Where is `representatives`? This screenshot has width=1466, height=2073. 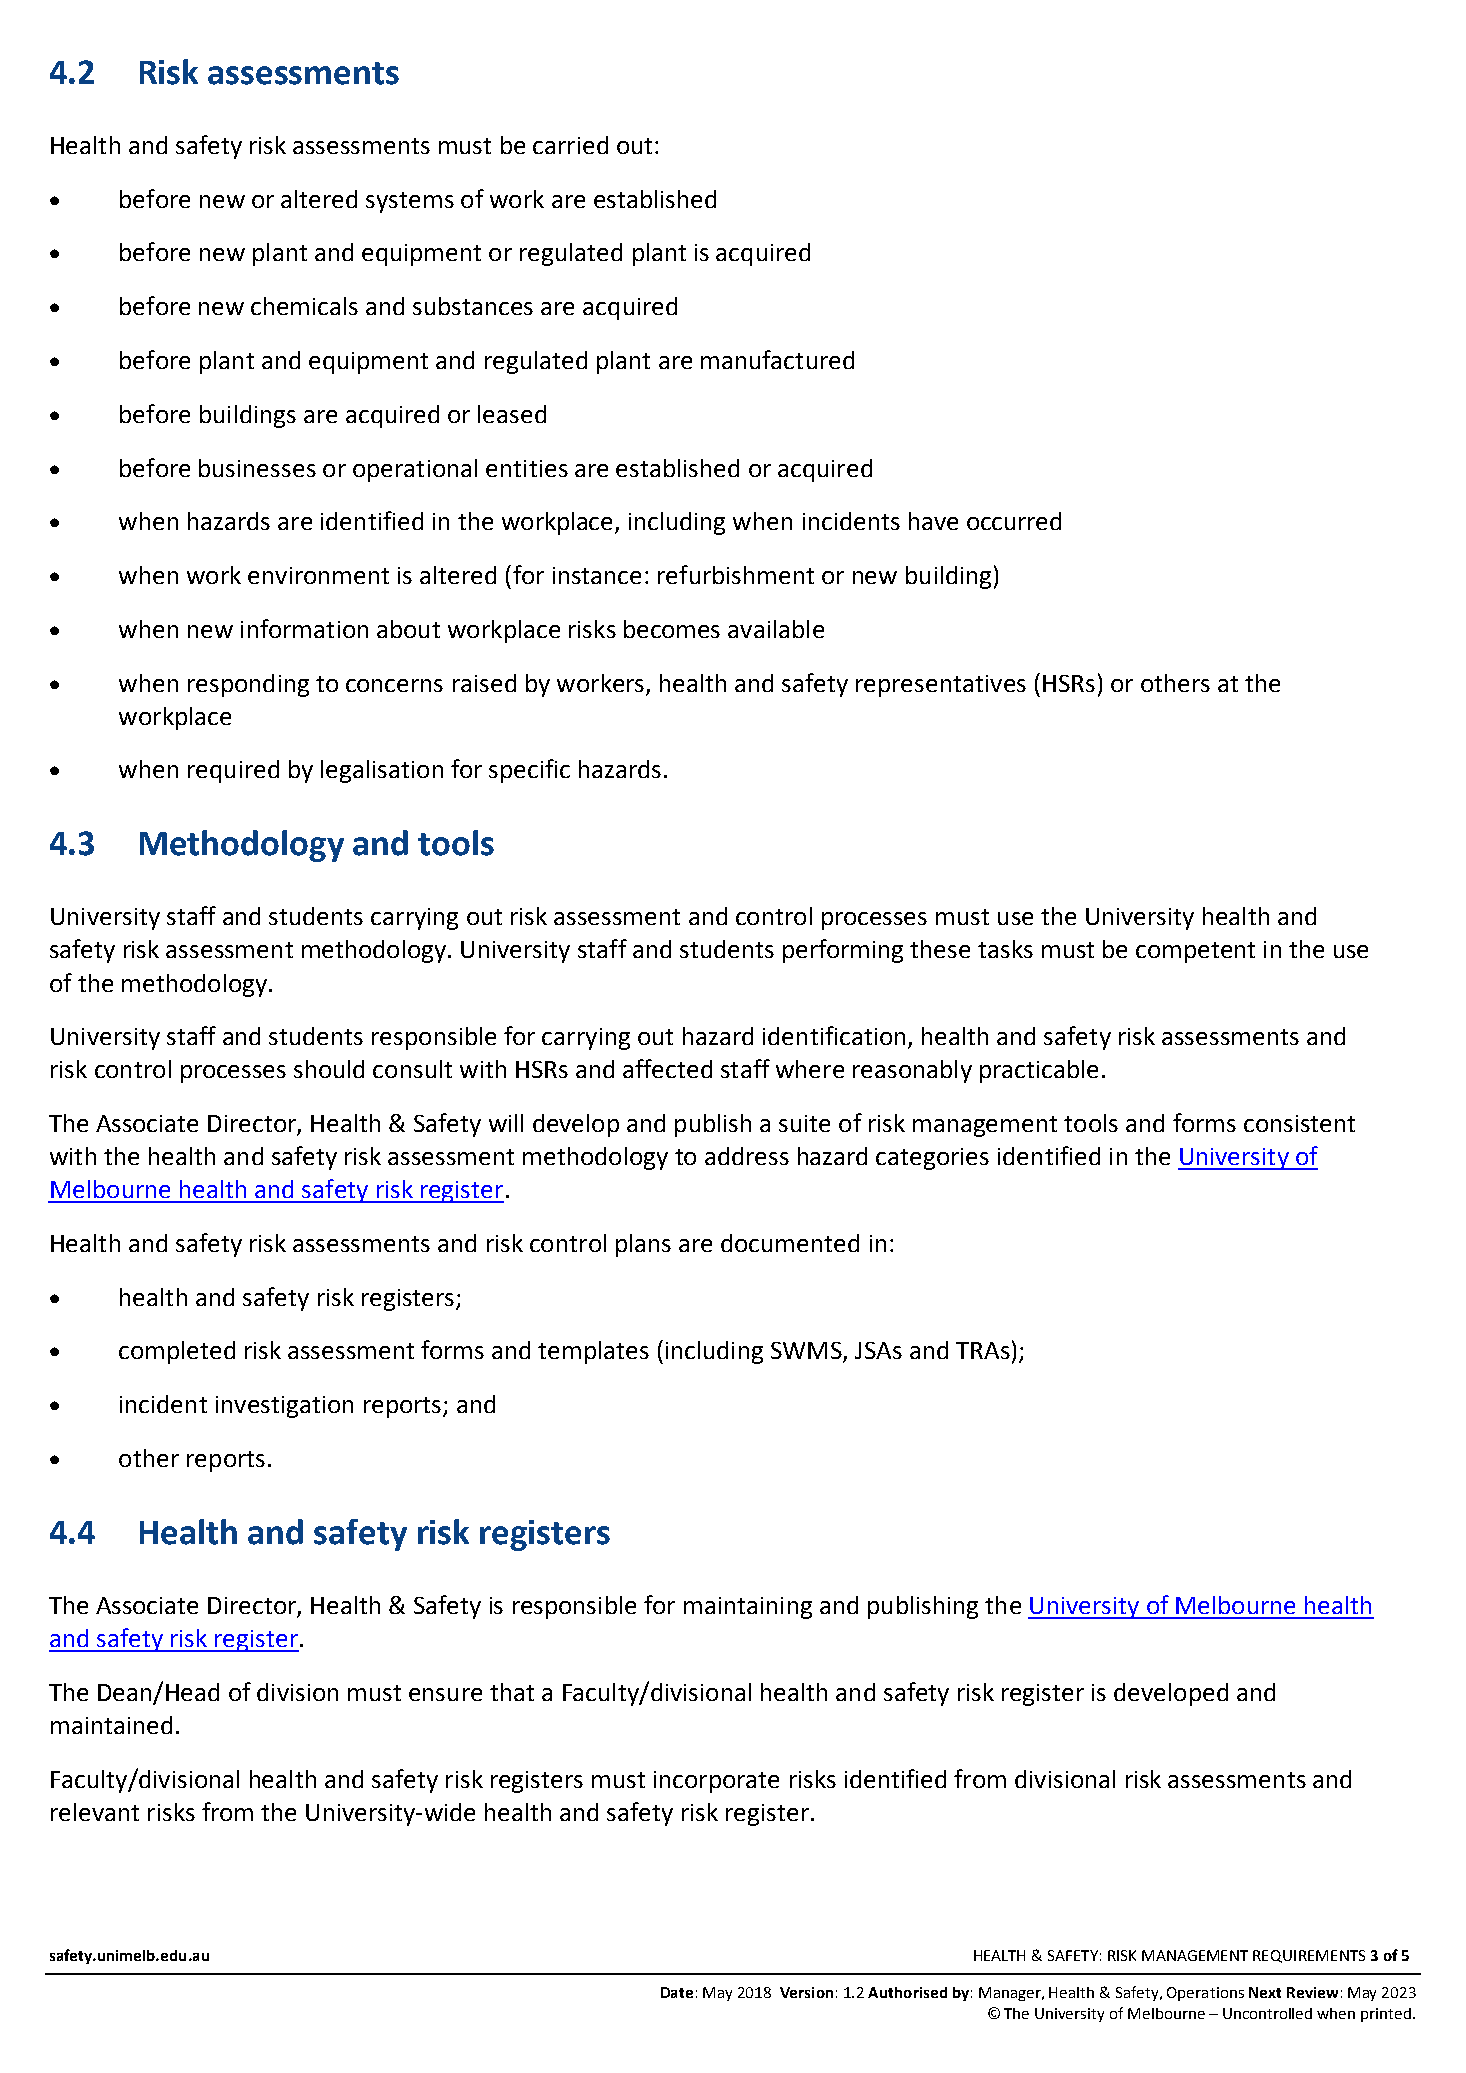
representatives is located at coordinates (941, 686).
